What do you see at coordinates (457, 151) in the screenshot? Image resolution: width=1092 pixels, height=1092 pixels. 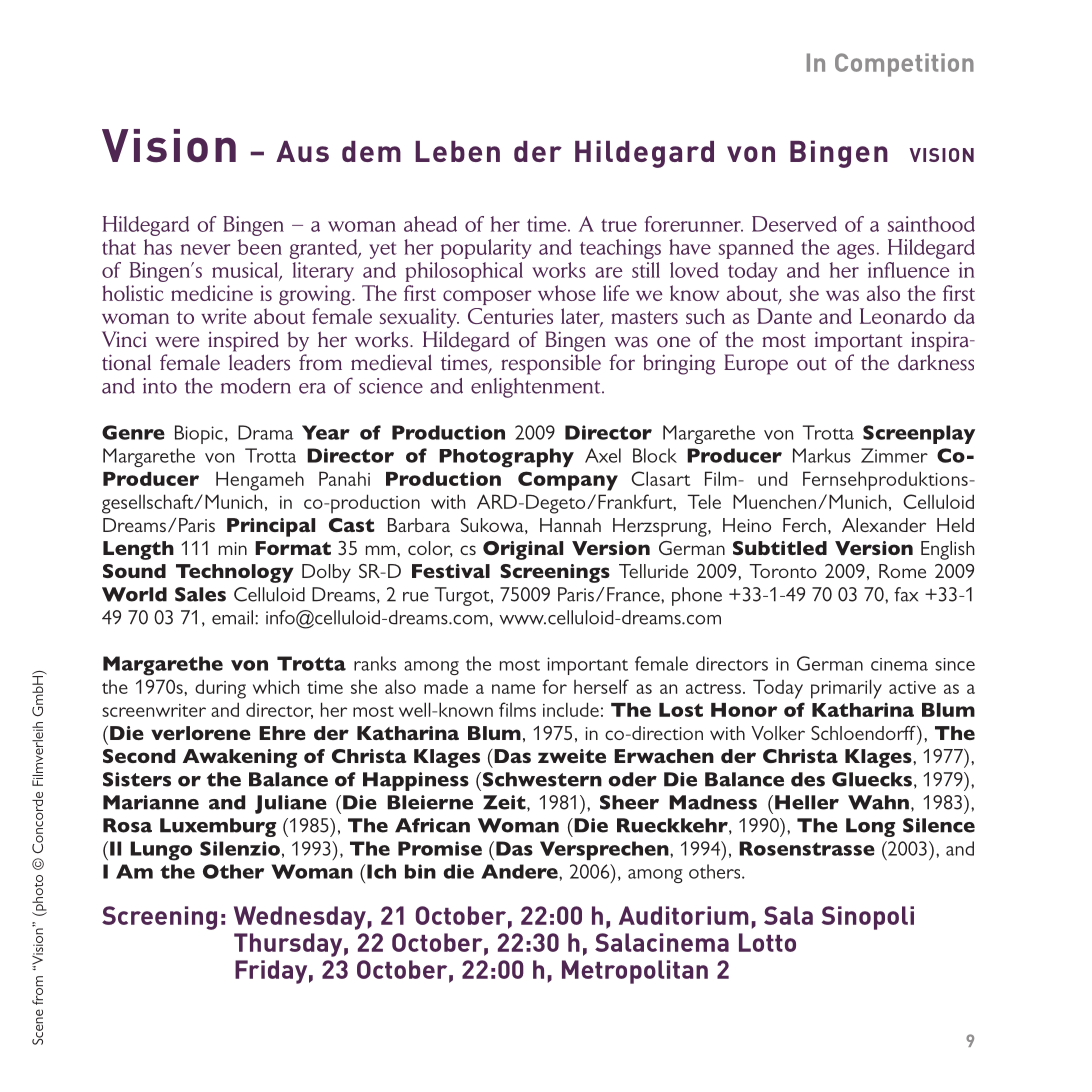 I see `Leben` at bounding box center [457, 151].
